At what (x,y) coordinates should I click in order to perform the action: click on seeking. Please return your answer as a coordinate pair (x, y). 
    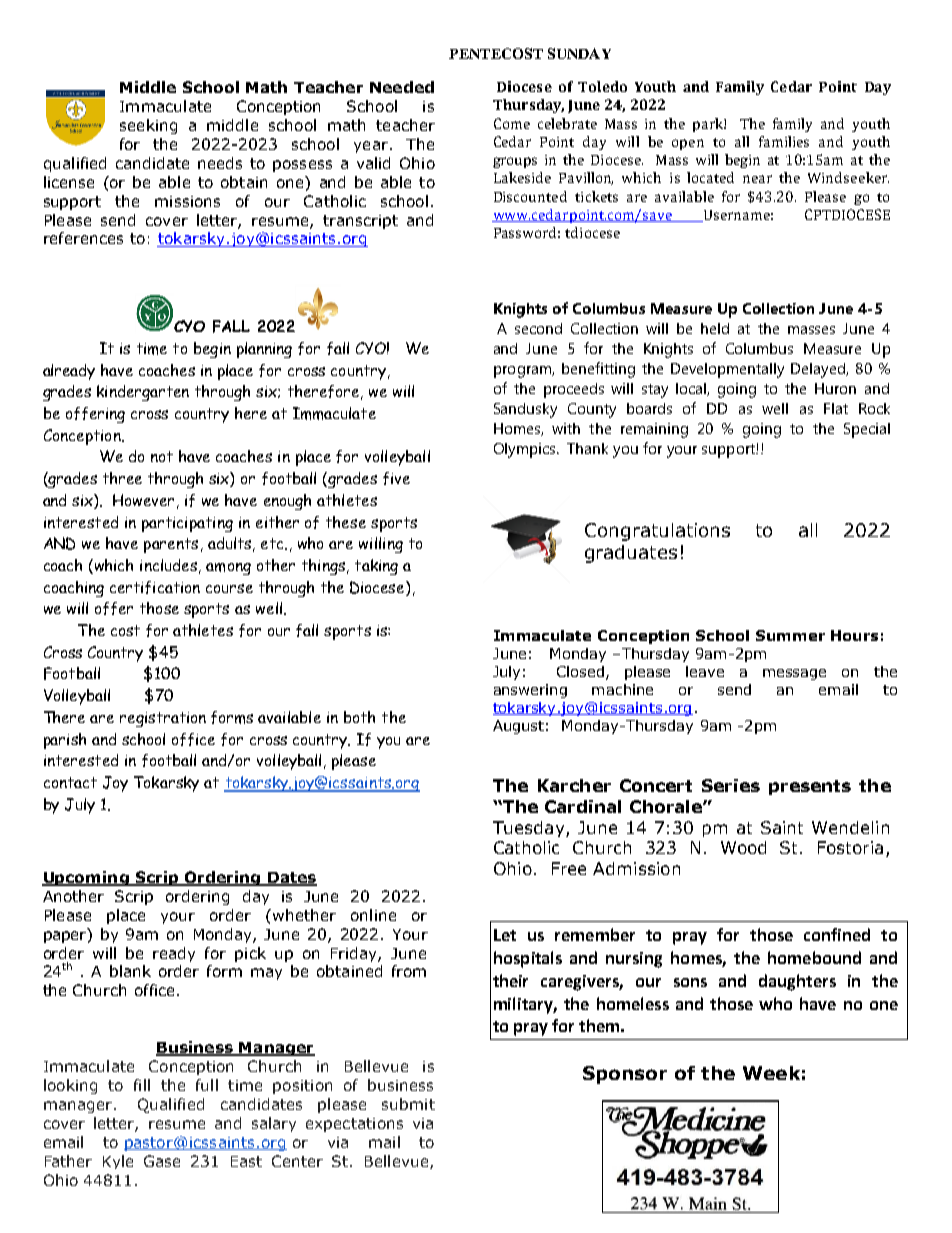
    Looking at the image, I should click on (148, 126).
